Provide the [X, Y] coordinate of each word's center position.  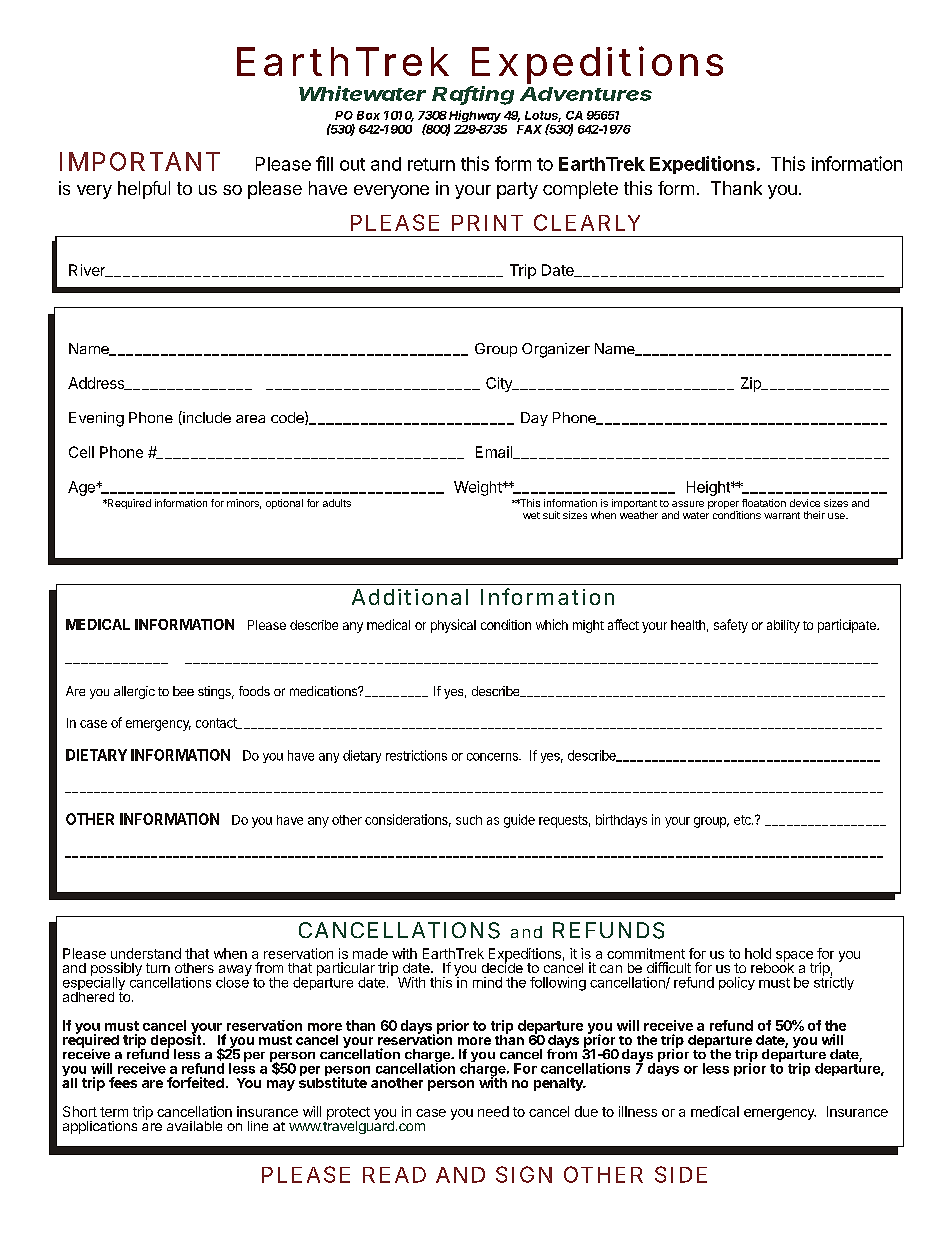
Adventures [586, 94]
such [469, 820]
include [206, 418]
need [493, 1111]
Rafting [473, 95]
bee [183, 691]
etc [743, 820]
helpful [144, 190]
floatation [764, 503]
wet [531, 515]
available [194, 1126]
